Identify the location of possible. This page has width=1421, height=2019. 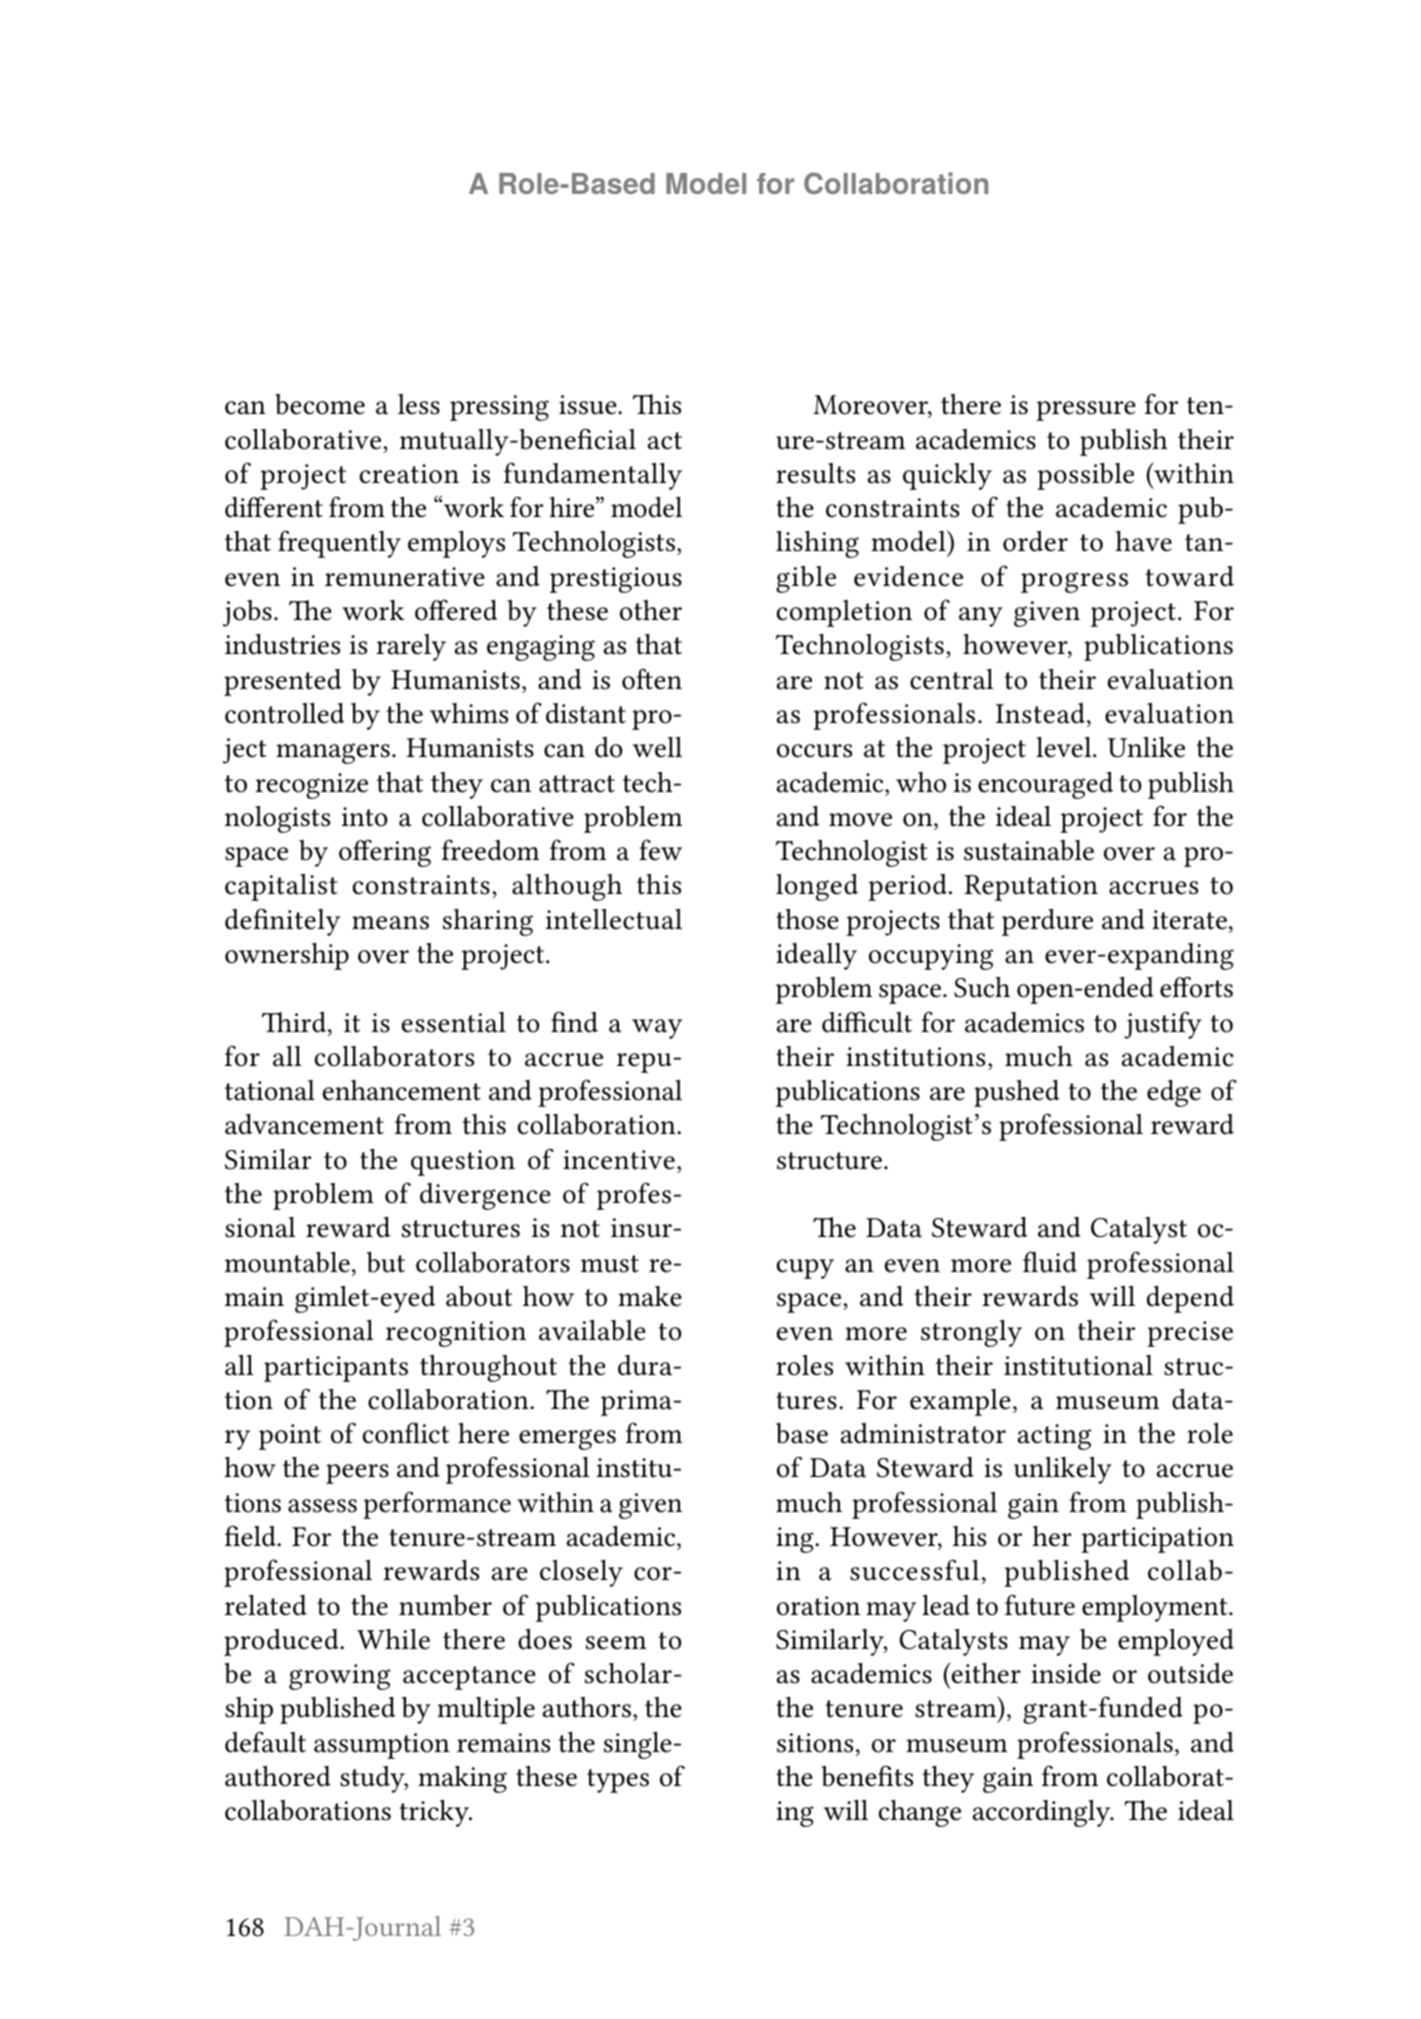
(1085, 476).
